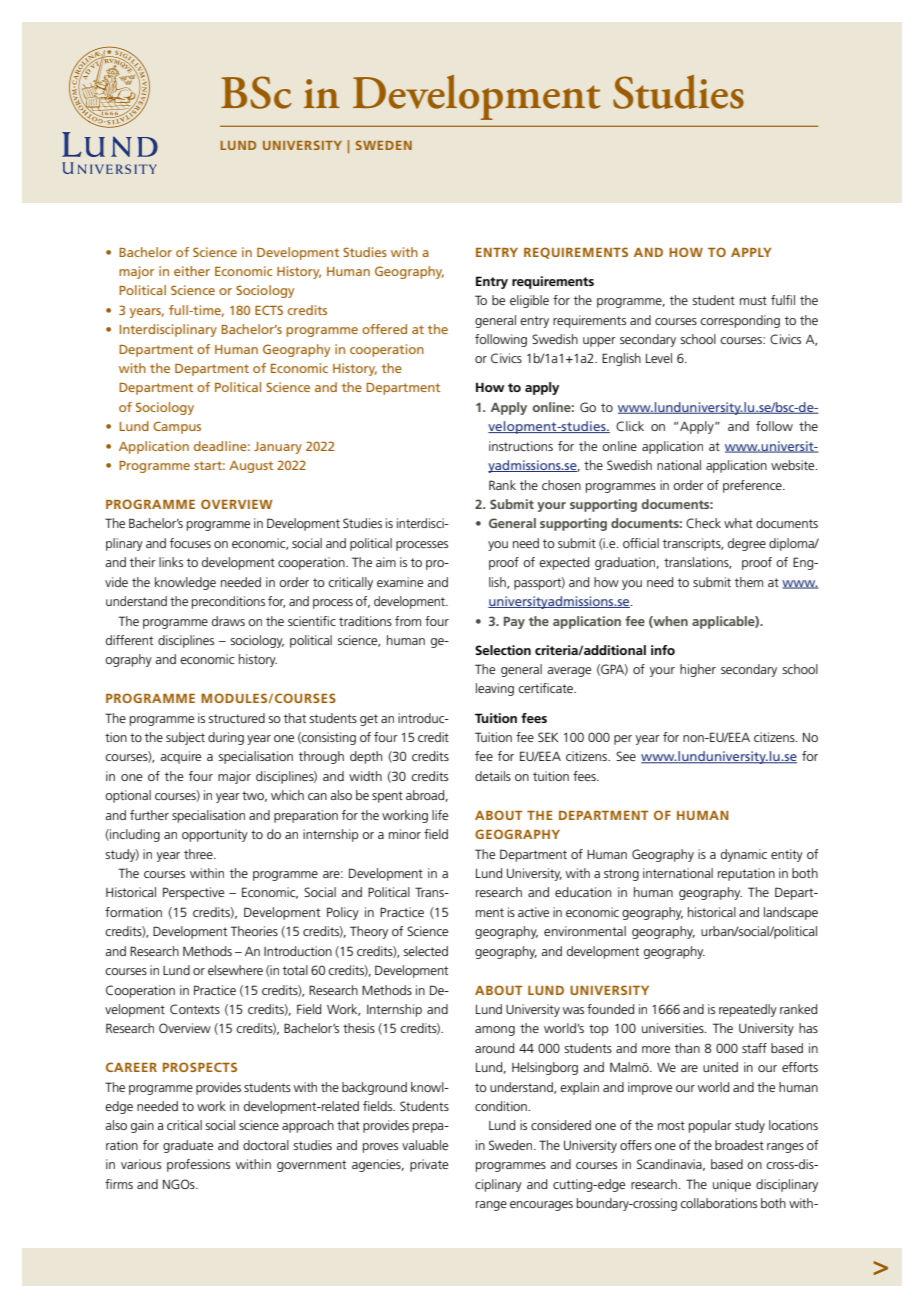 This image has height=1308, width=924. Describe the element at coordinates (753, 300) in the image. I see `must` at that location.
